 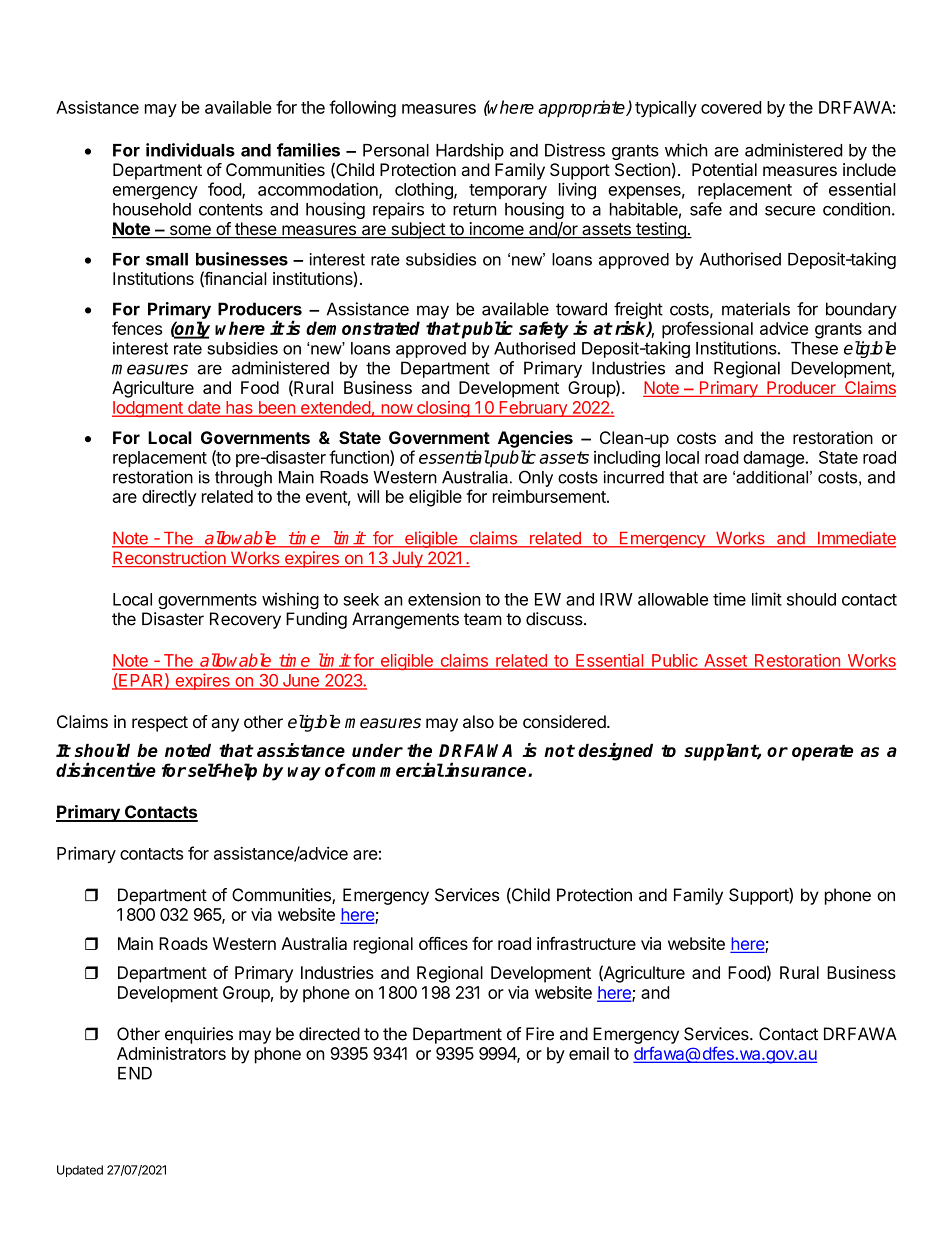 What do you see at coordinates (731, 107) in the document?
I see `covered` at bounding box center [731, 107].
